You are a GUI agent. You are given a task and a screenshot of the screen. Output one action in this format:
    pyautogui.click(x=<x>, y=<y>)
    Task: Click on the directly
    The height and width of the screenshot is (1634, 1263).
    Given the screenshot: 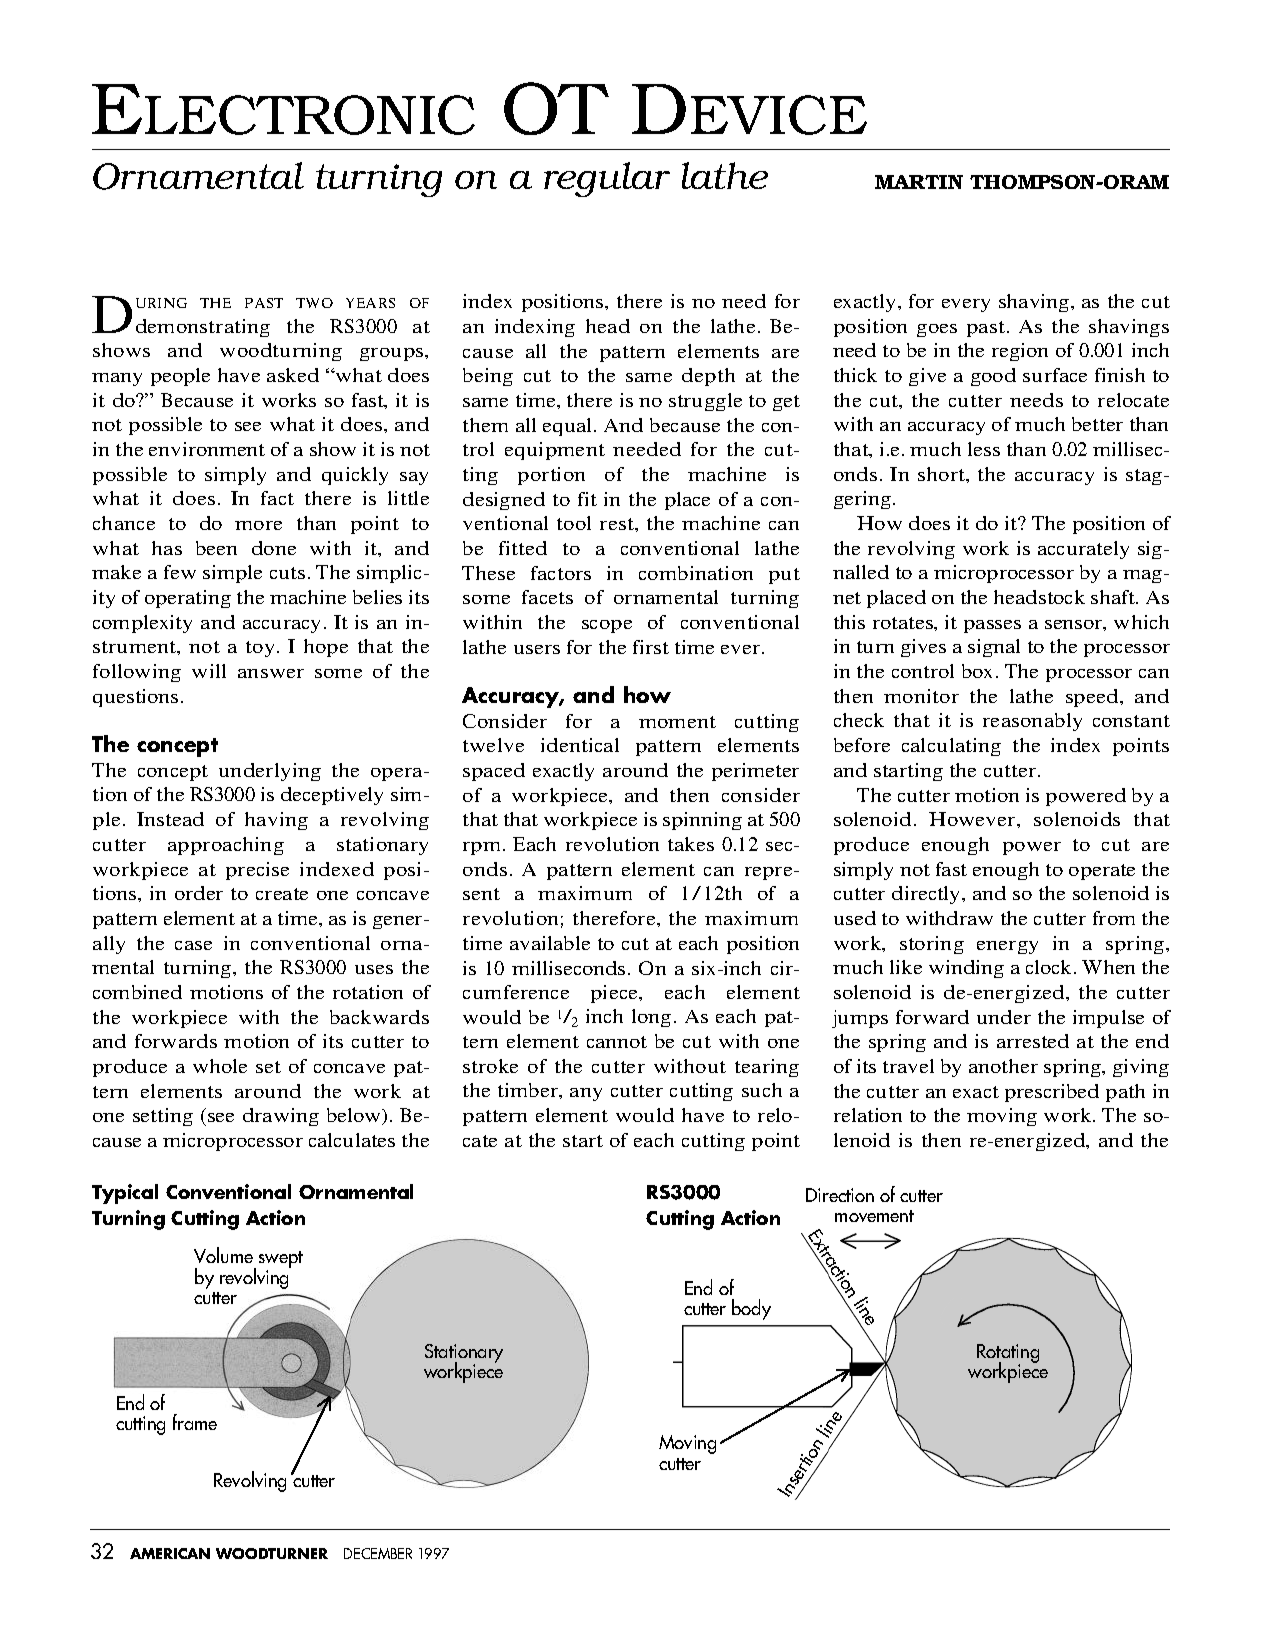 What is the action you would take?
    pyautogui.click(x=927, y=895)
